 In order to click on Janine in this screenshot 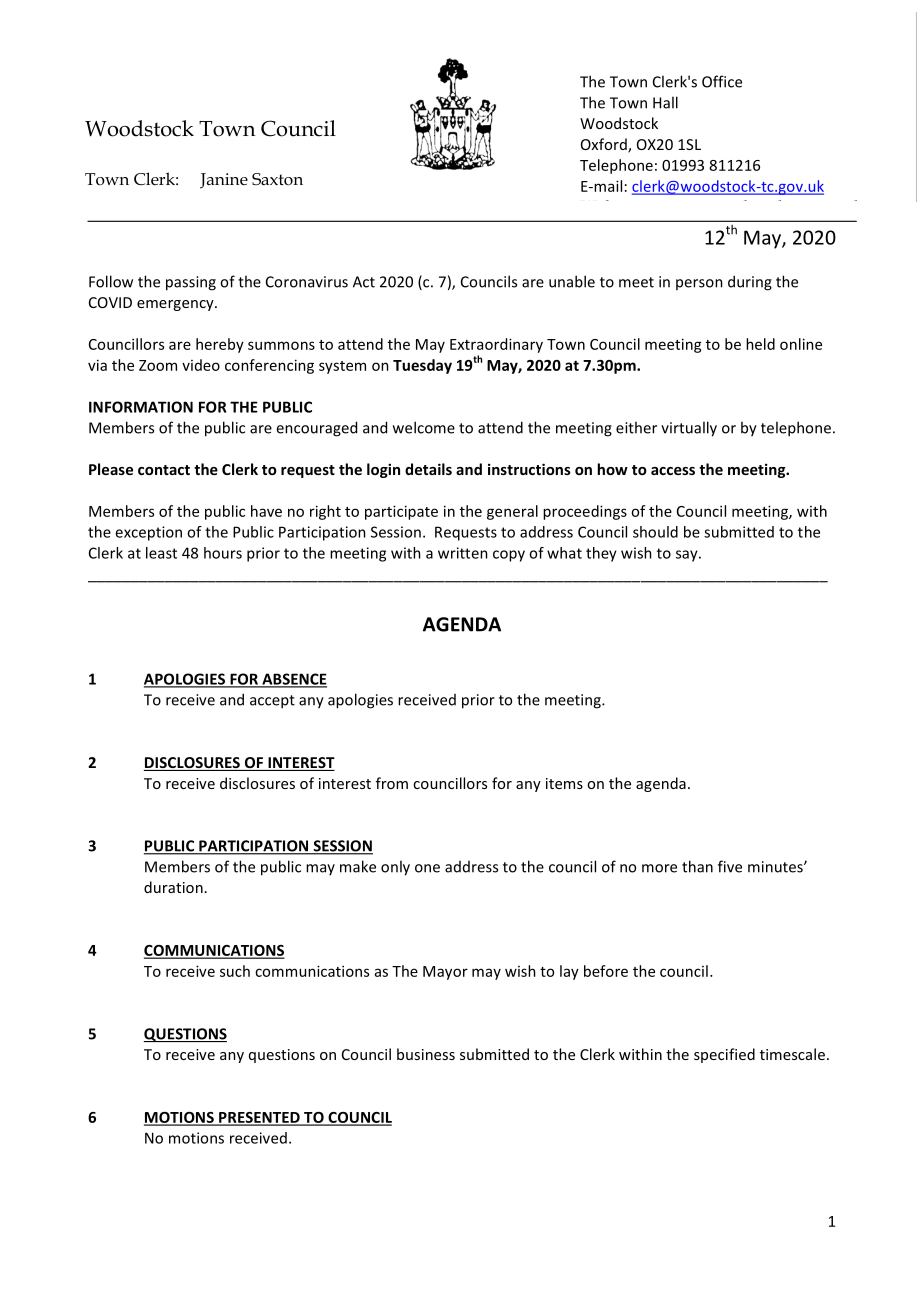, I will do `click(224, 181)`.
